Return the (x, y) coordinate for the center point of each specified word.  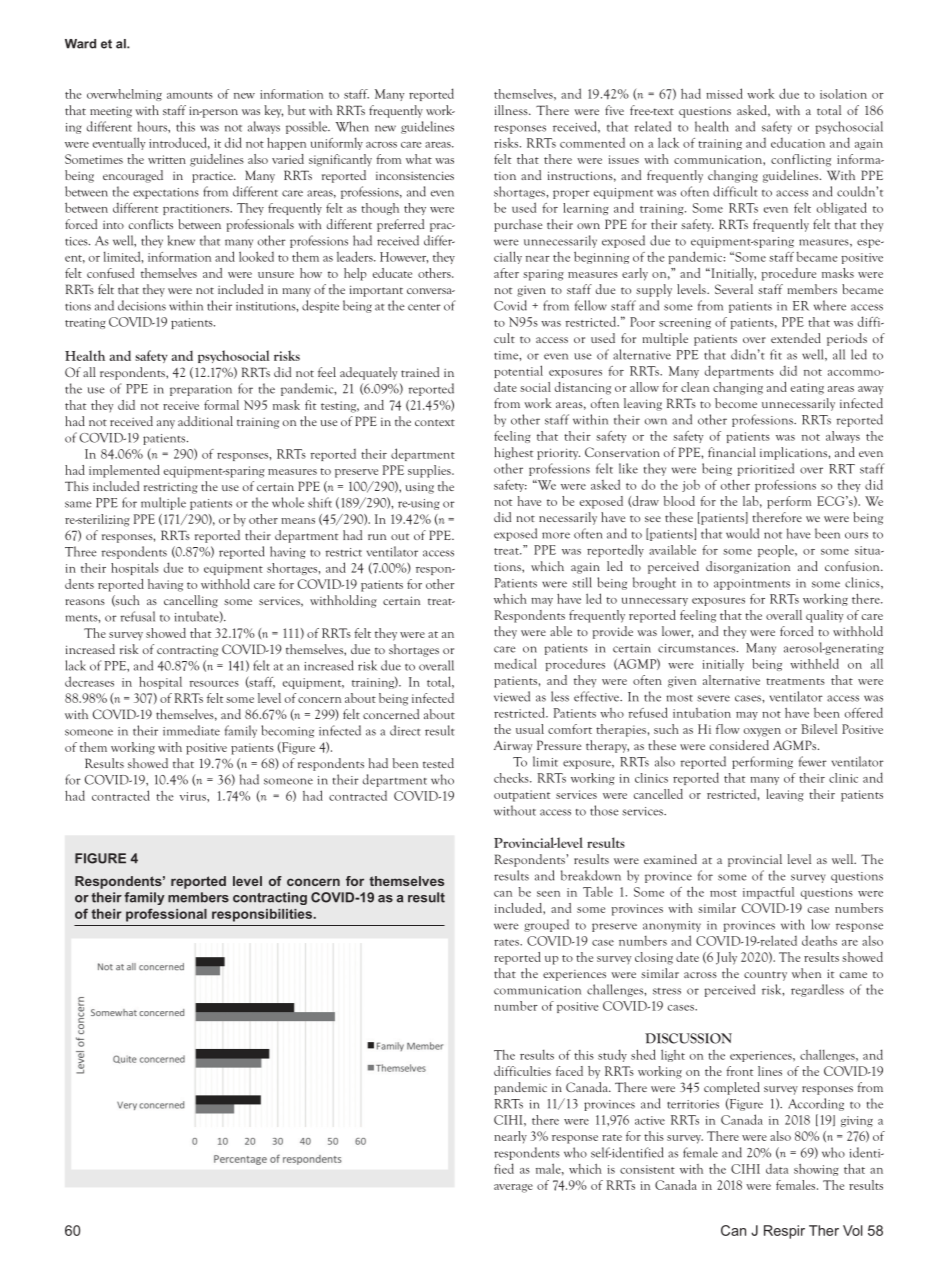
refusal (138, 616)
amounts (190, 95)
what (419, 159)
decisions (142, 305)
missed (724, 93)
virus (194, 796)
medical (515, 663)
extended (796, 338)
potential (518, 371)
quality (824, 616)
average (513, 1188)
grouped (546, 925)
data (777, 1169)
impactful (768, 893)
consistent (647, 1169)
